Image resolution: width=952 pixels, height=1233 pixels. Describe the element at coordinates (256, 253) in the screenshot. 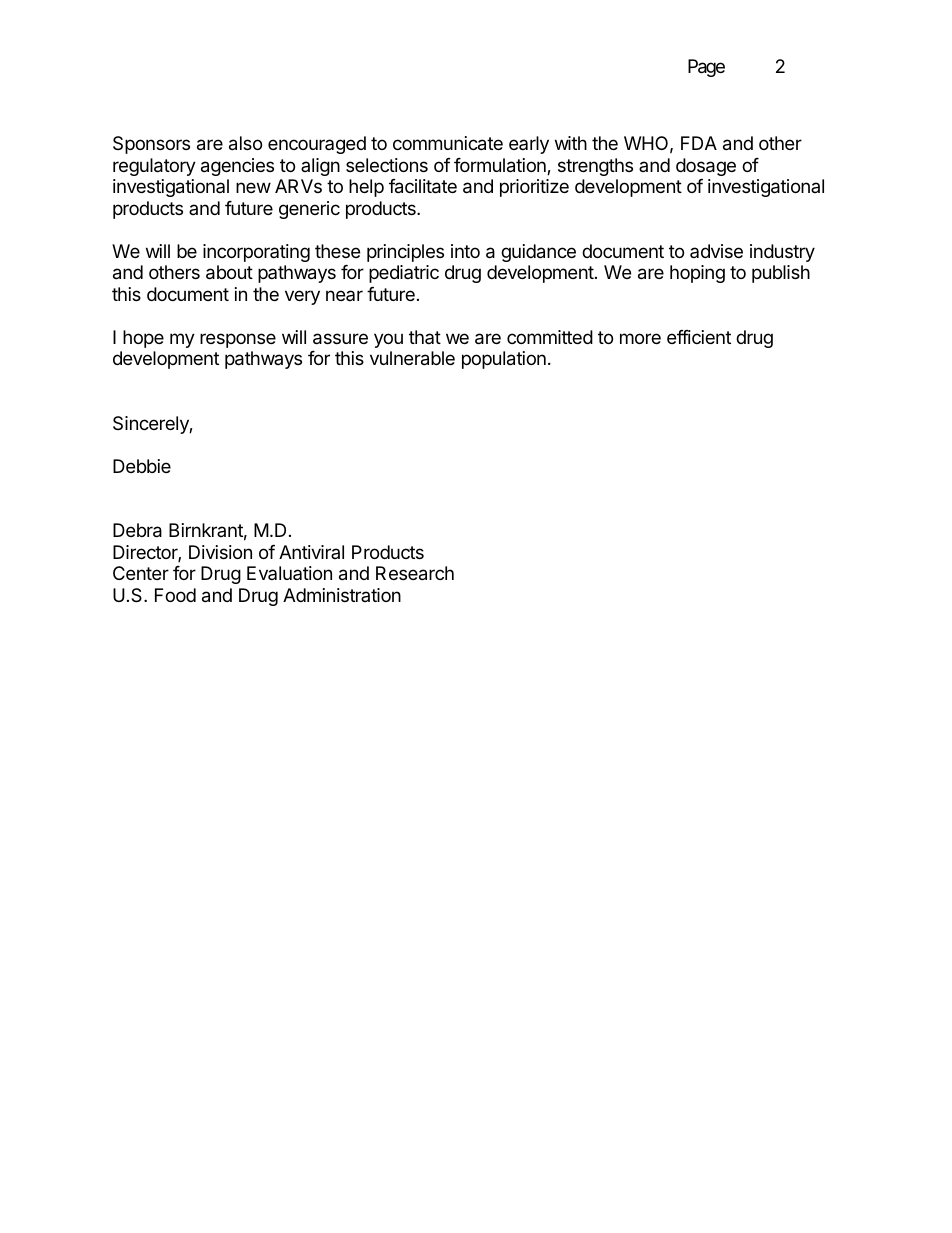

I see `incorporating` at that location.
